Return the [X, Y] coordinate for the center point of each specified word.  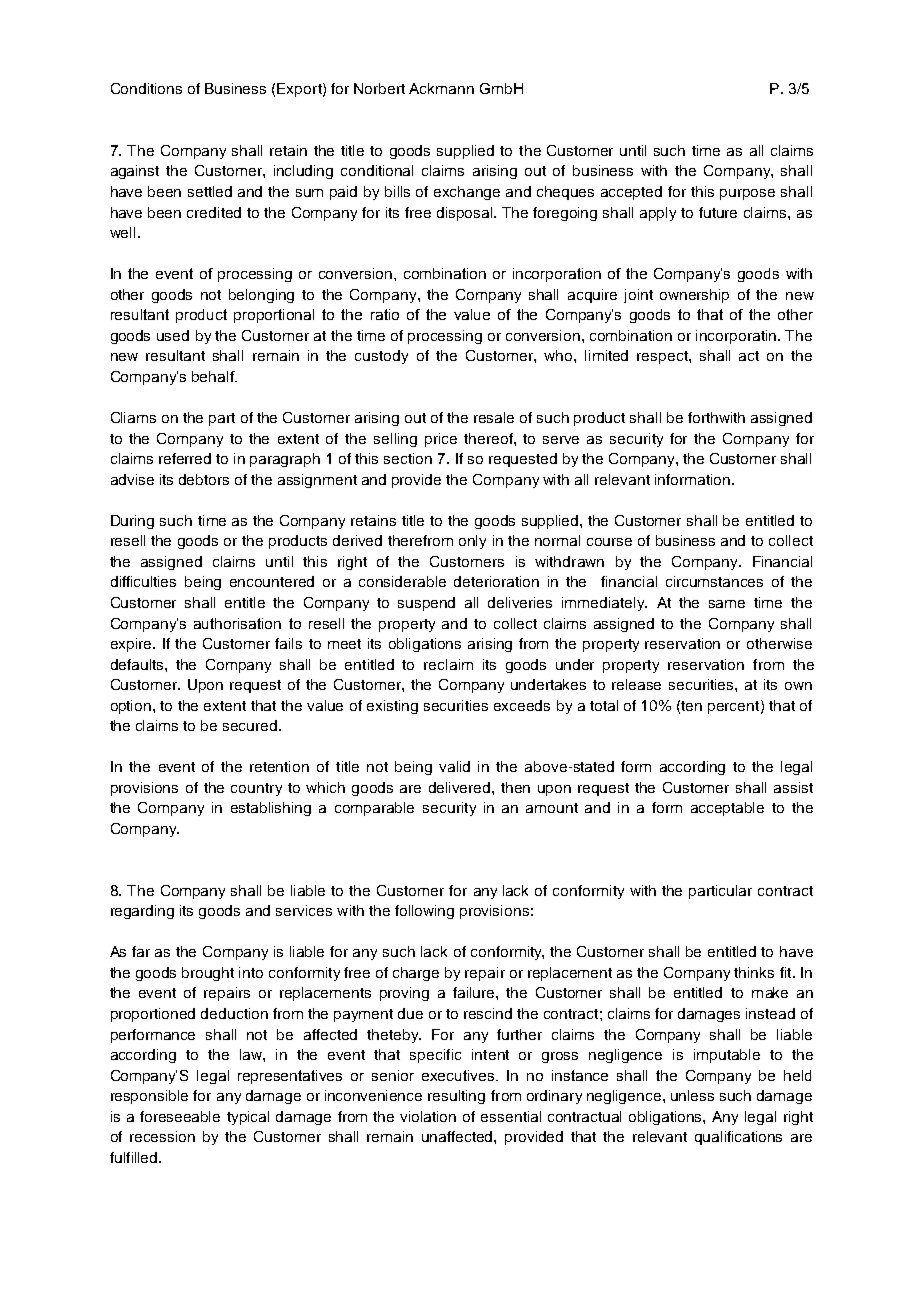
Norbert [379, 88]
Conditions [146, 88]
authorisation [237, 623]
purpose [747, 194]
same [727, 604]
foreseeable [180, 1116]
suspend [426, 604]
